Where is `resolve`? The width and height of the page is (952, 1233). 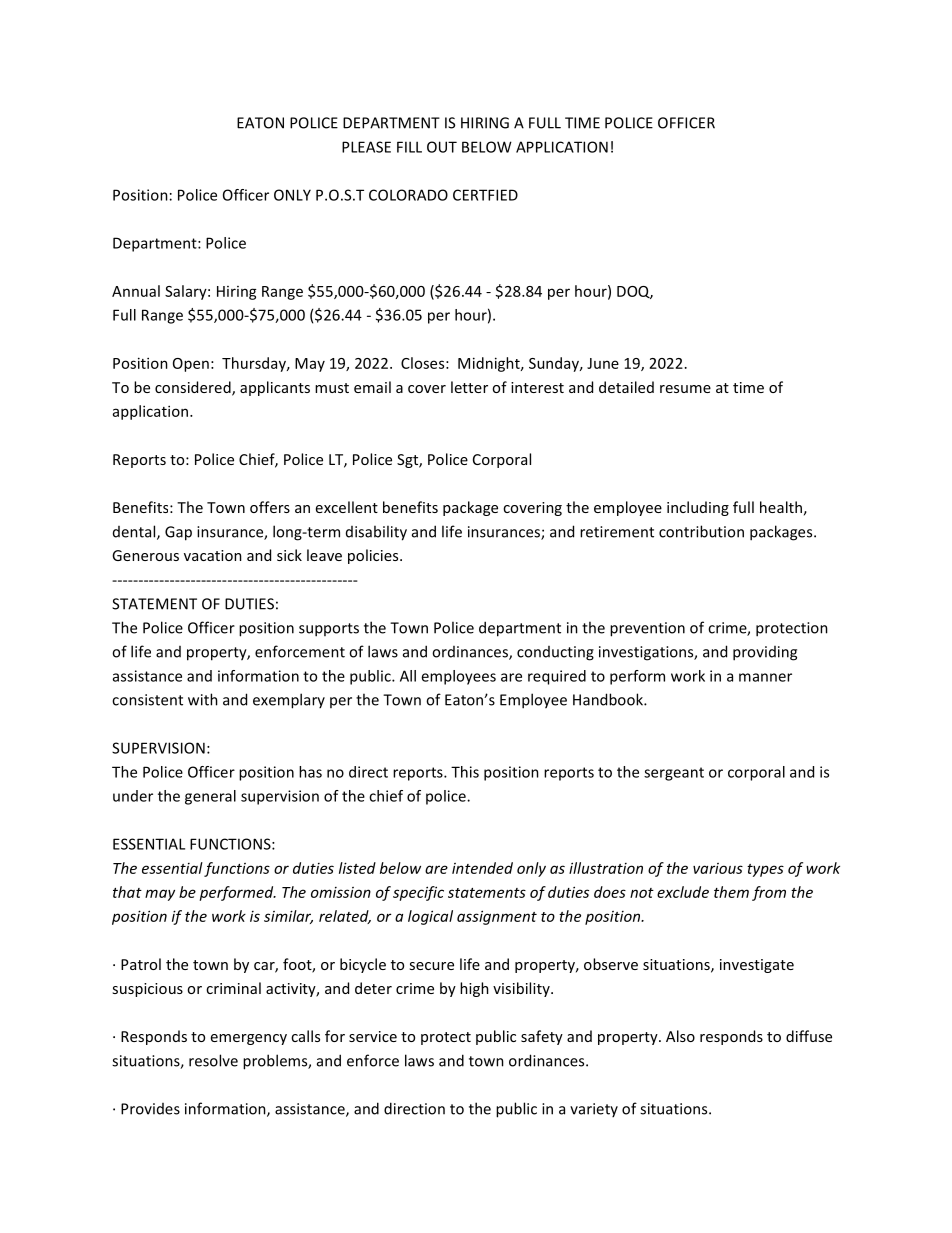
resolve is located at coordinates (213, 1060).
